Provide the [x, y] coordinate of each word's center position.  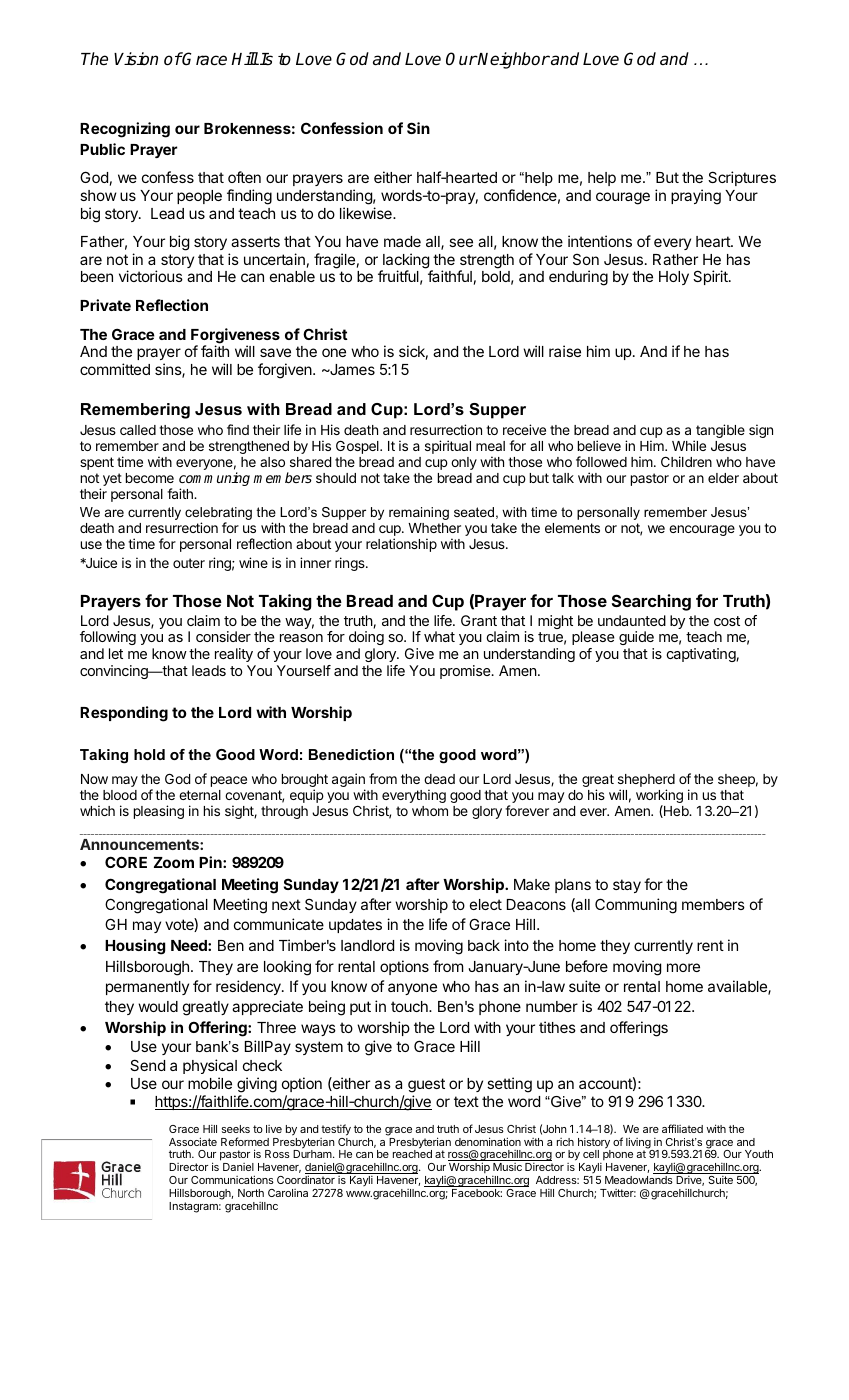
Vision [136, 59]
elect [486, 904]
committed [115, 369]
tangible [719, 432]
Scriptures [742, 178]
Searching [651, 602]
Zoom [174, 862]
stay [627, 886]
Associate [193, 1141]
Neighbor [513, 60]
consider [223, 636]
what [439, 636]
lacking [406, 262]
